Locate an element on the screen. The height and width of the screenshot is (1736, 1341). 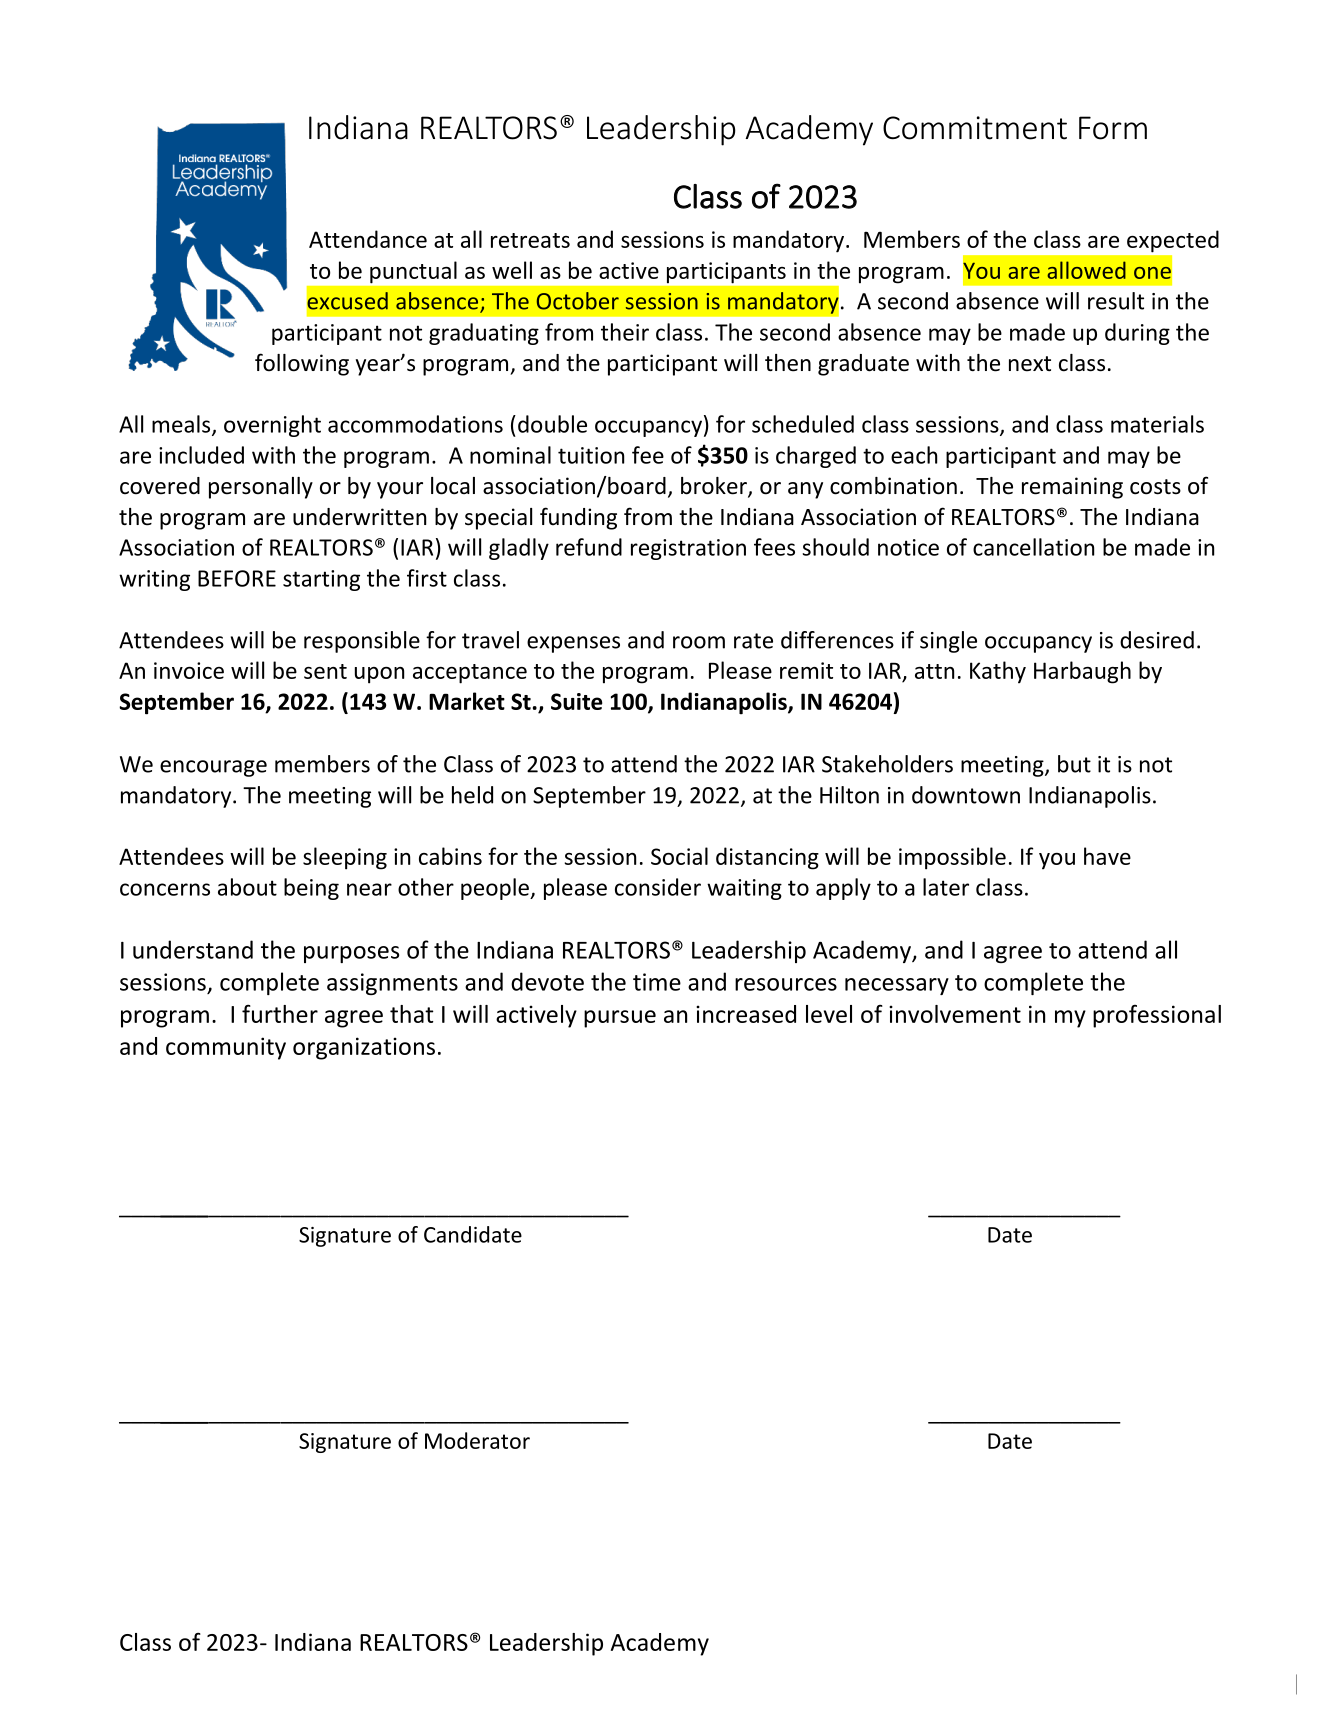
Moderator is located at coordinates (477, 1440).
